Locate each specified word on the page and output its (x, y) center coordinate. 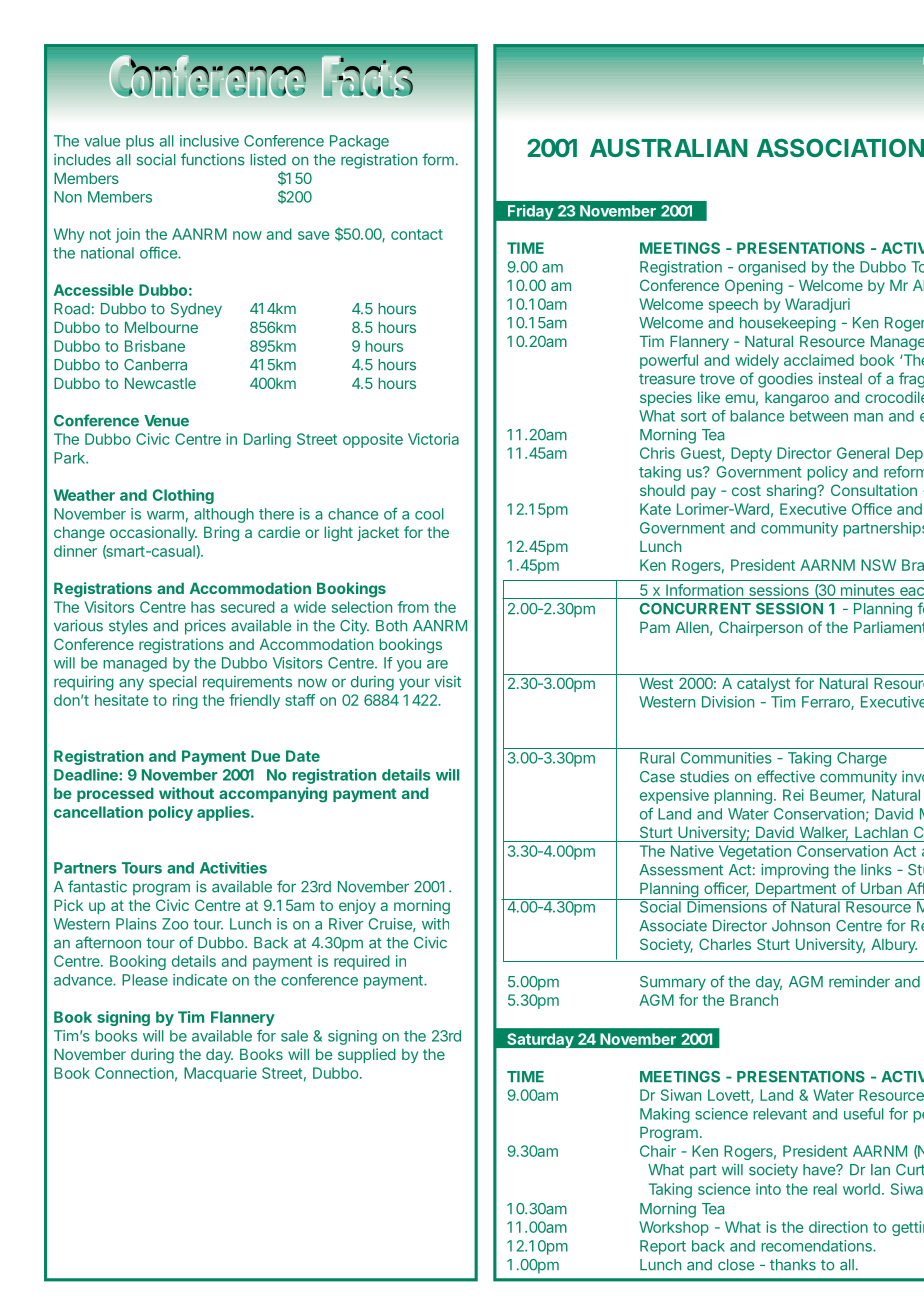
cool (429, 514)
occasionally (153, 533)
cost (746, 490)
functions (213, 159)
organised (772, 268)
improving (795, 871)
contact (417, 234)
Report (663, 1247)
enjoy (357, 906)
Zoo (175, 924)
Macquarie (220, 1074)
